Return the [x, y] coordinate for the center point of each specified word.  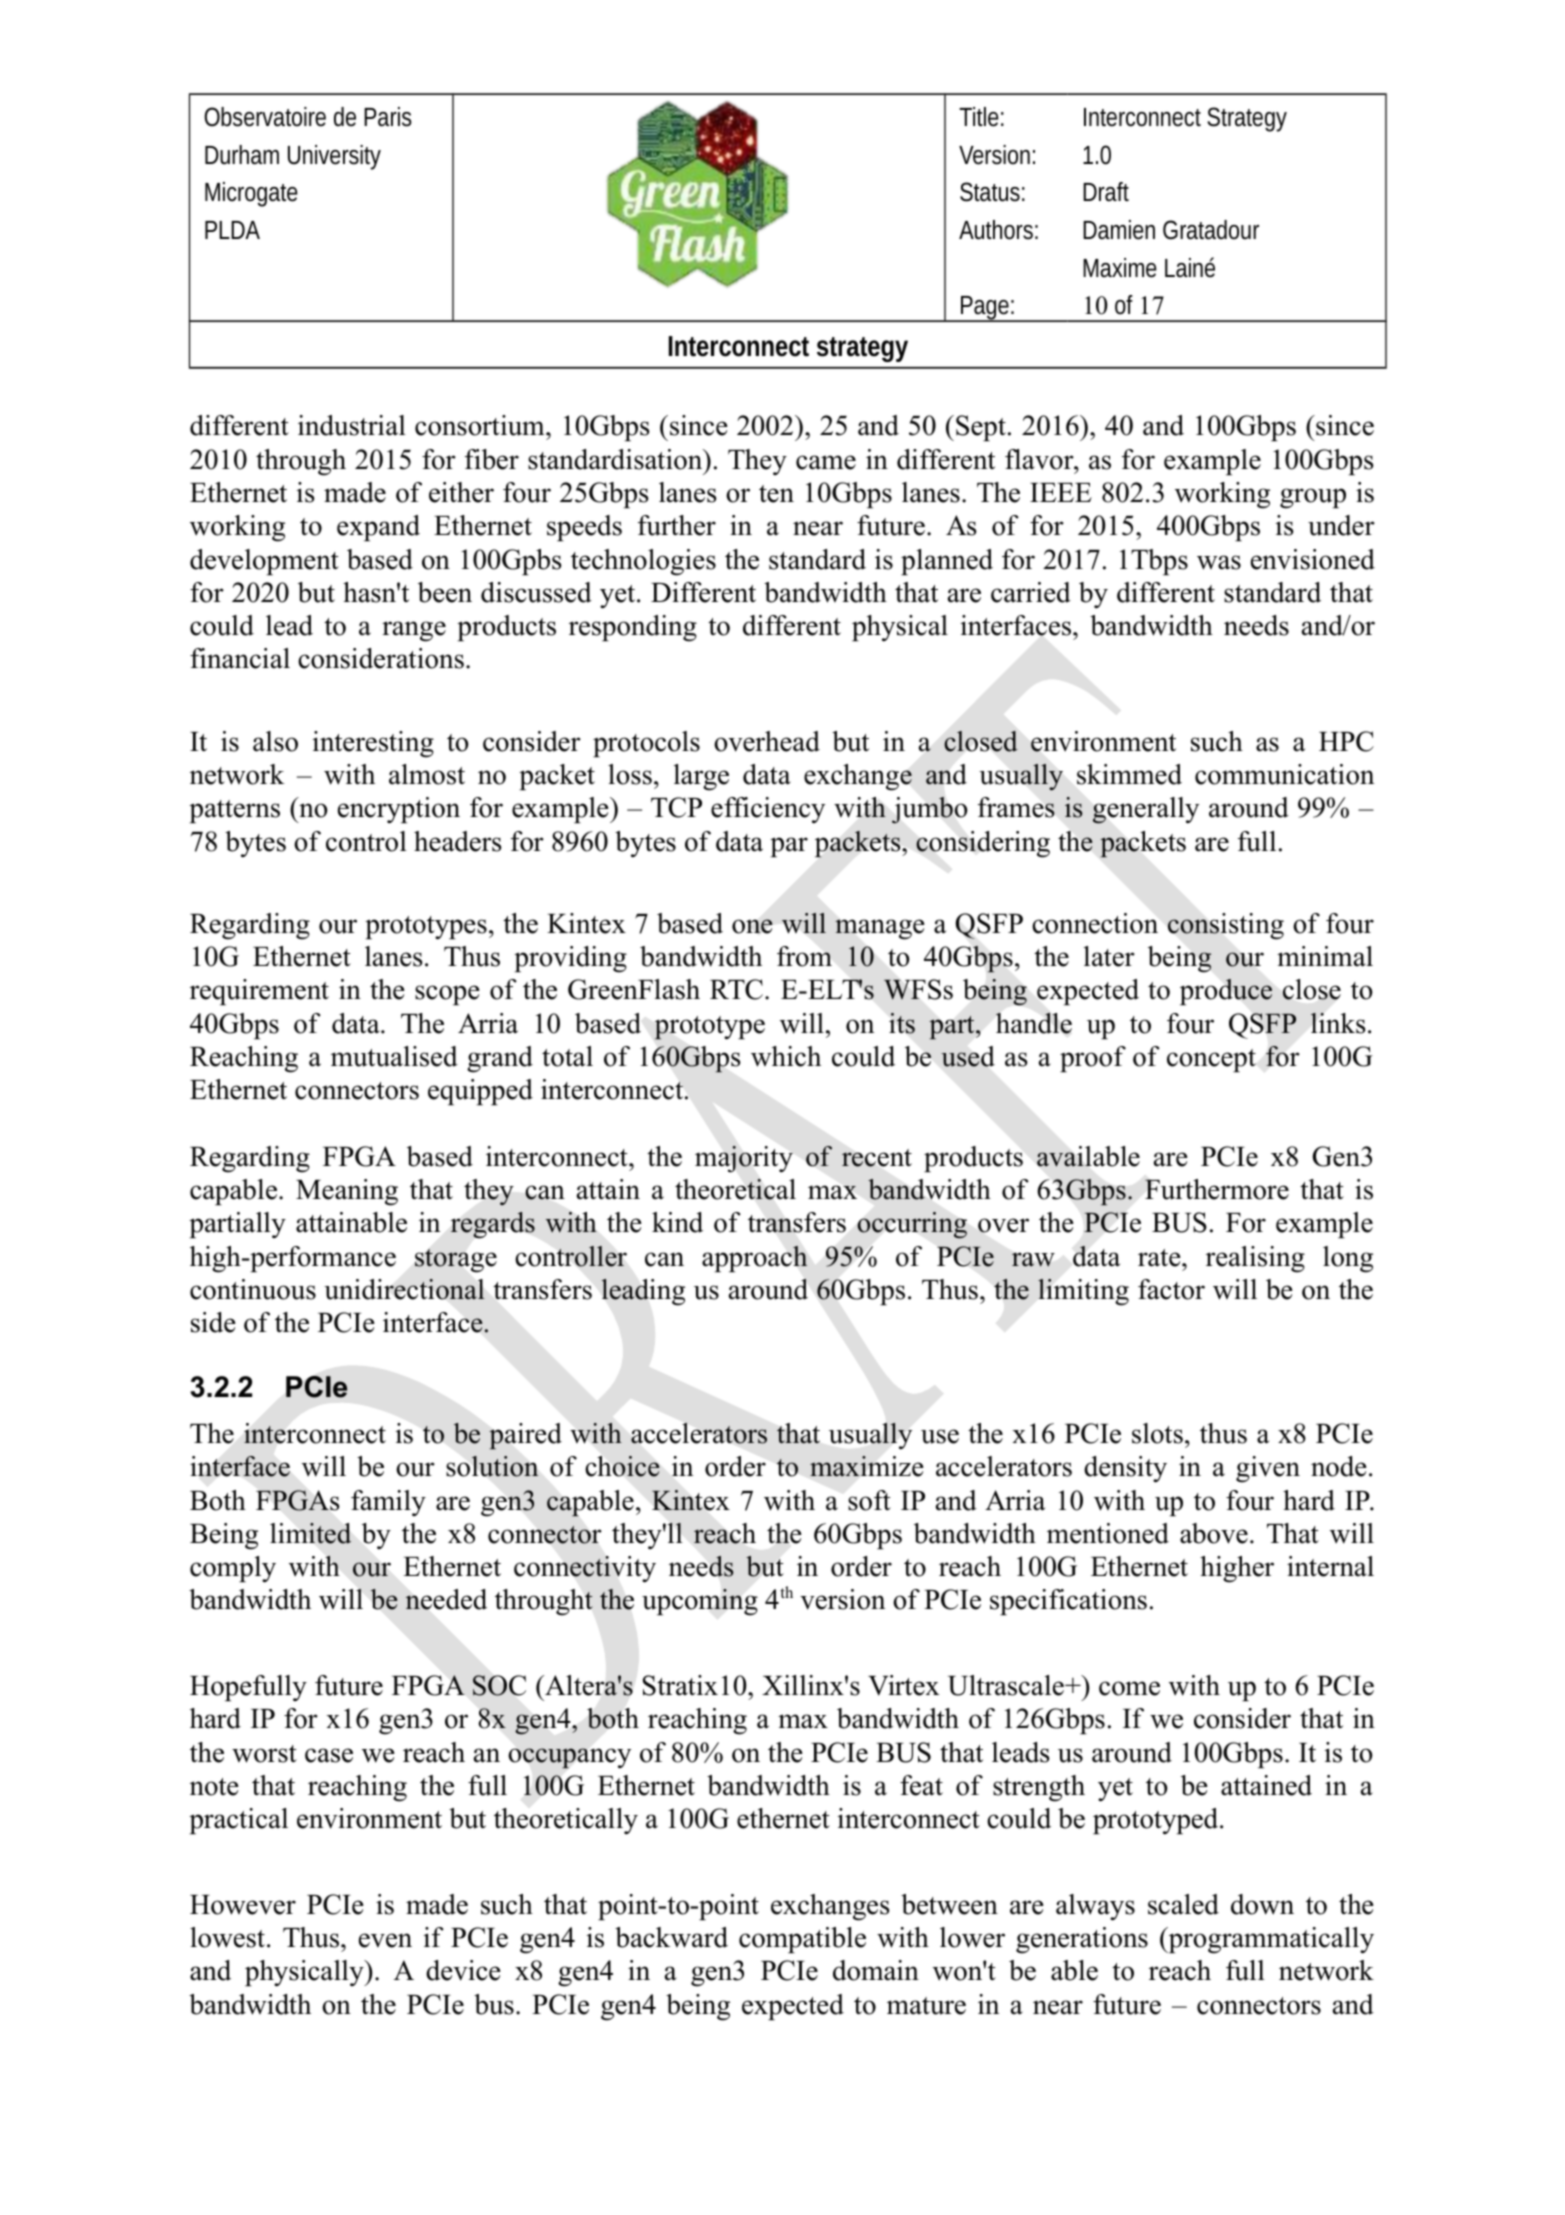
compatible [802, 1940]
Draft [1106, 192]
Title [979, 117]
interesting [373, 744]
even [385, 1940]
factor [1171, 1289]
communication [1284, 774]
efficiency [768, 810]
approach [755, 1259]
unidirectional [404, 1289]
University [334, 157]
